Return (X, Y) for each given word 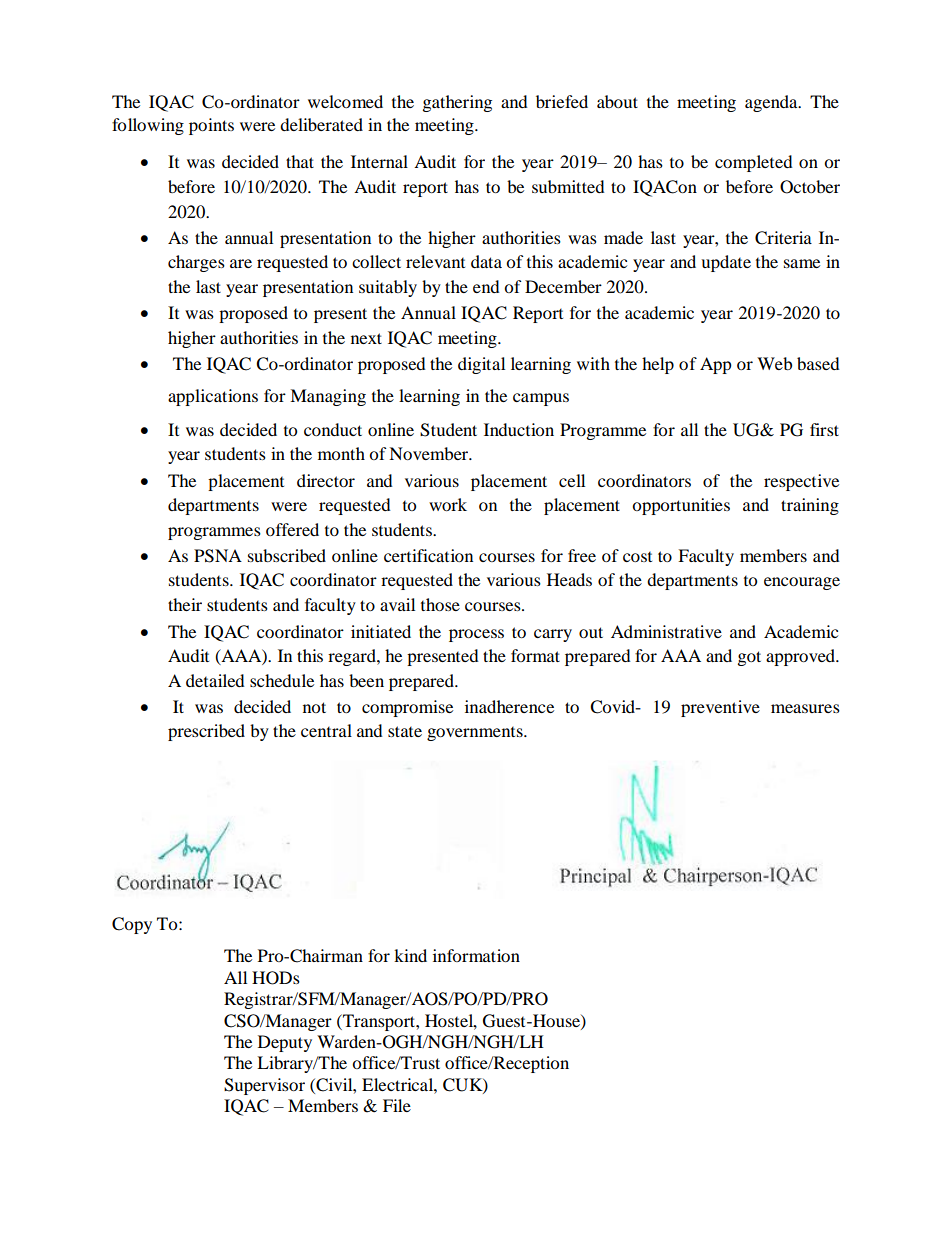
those (440, 604)
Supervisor (264, 1086)
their (185, 604)
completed (754, 163)
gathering (457, 103)
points (211, 126)
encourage (802, 583)
